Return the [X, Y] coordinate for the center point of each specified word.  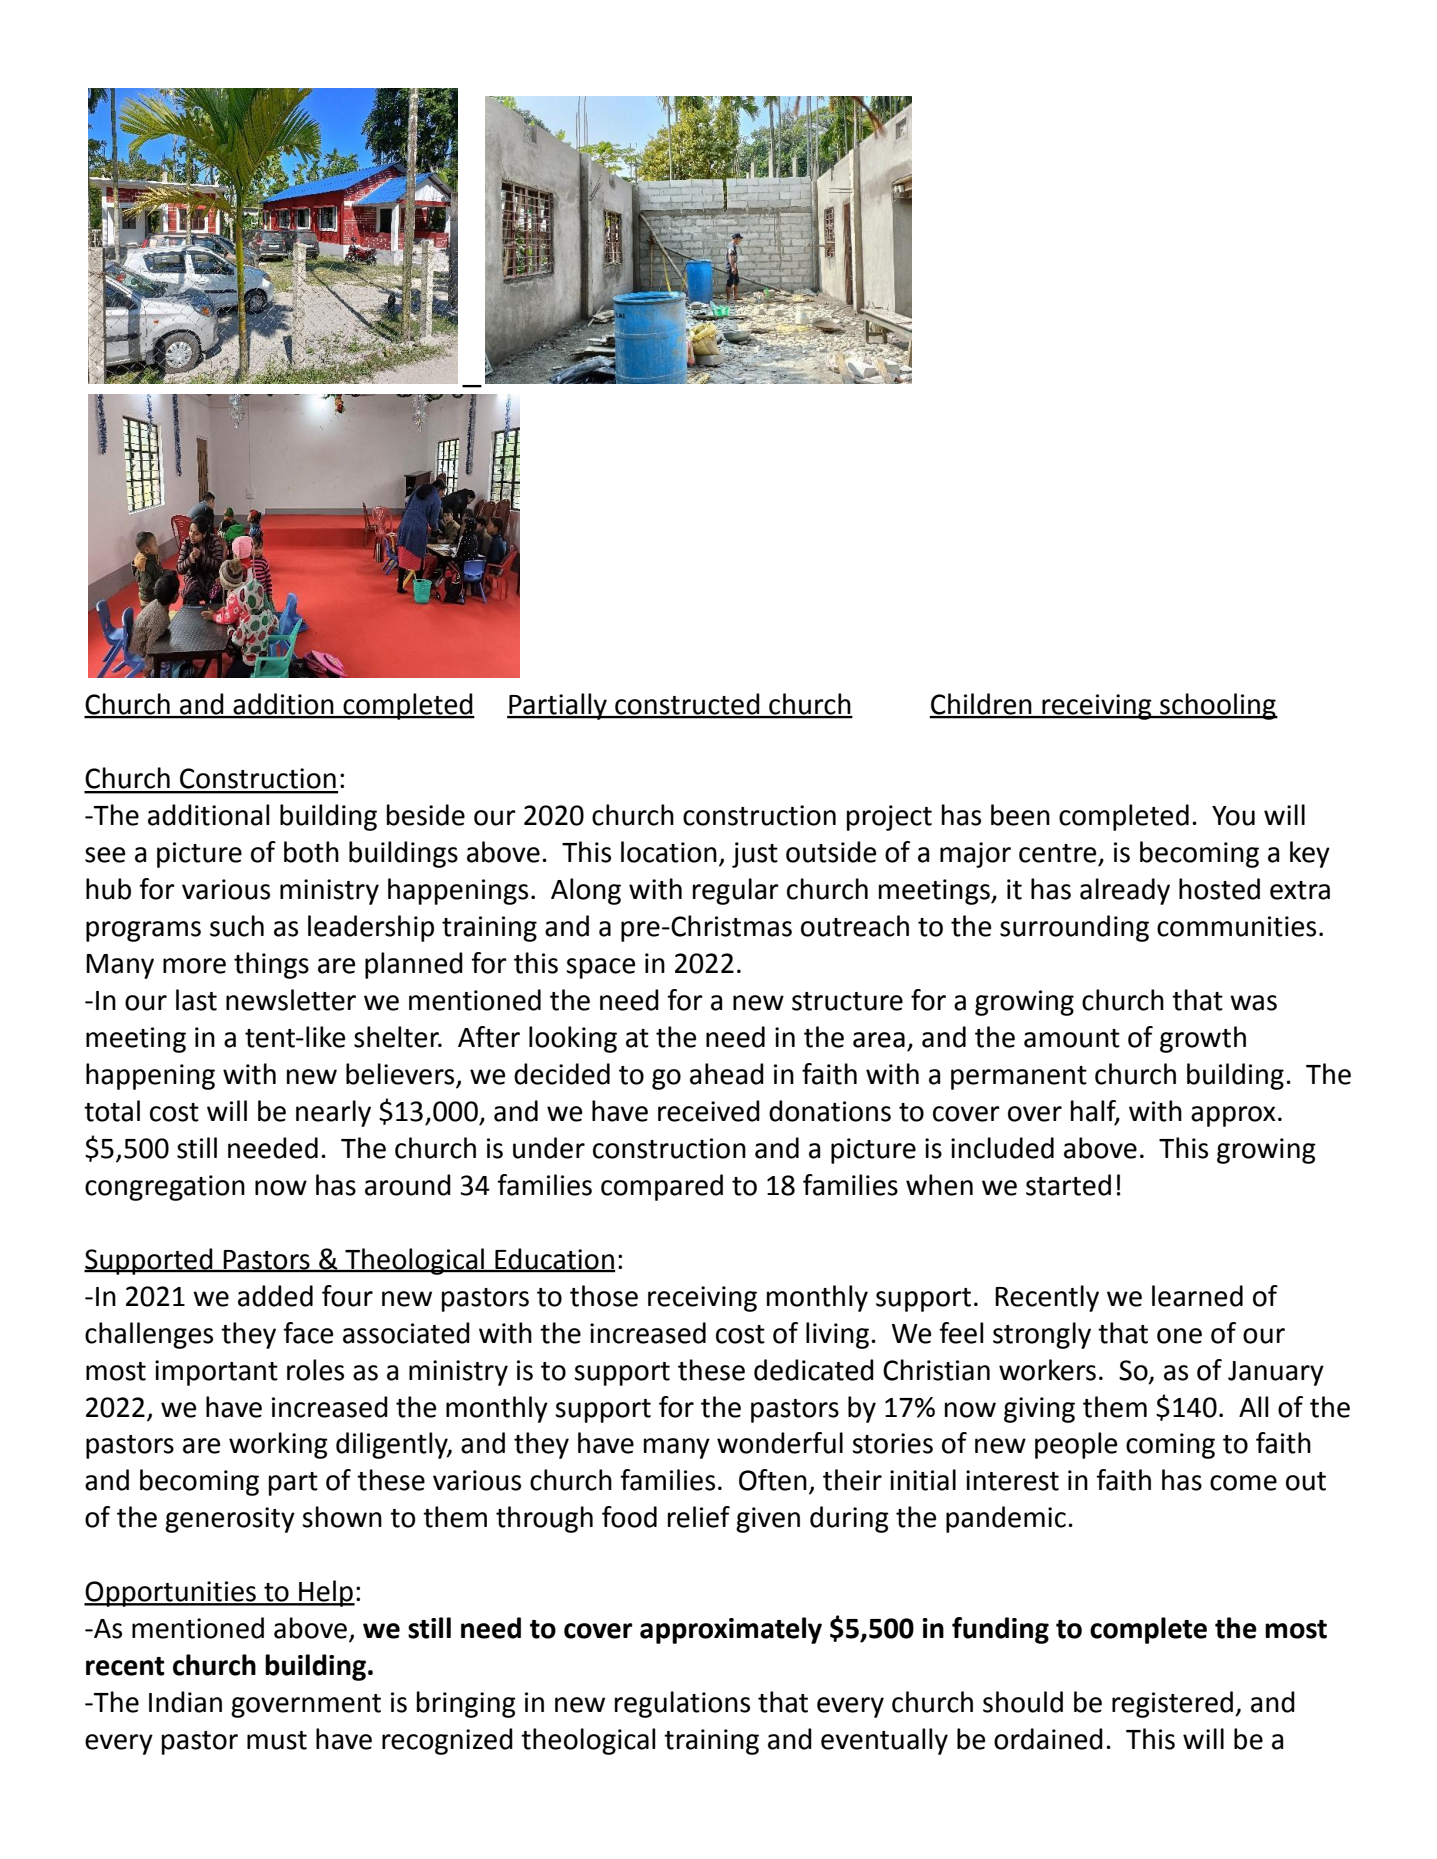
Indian [185, 1702]
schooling [1218, 706]
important [216, 1373]
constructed [687, 705]
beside [426, 815]
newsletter [291, 1000]
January [1276, 1373]
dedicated [814, 1370]
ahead [727, 1074]
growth [1203, 1039]
